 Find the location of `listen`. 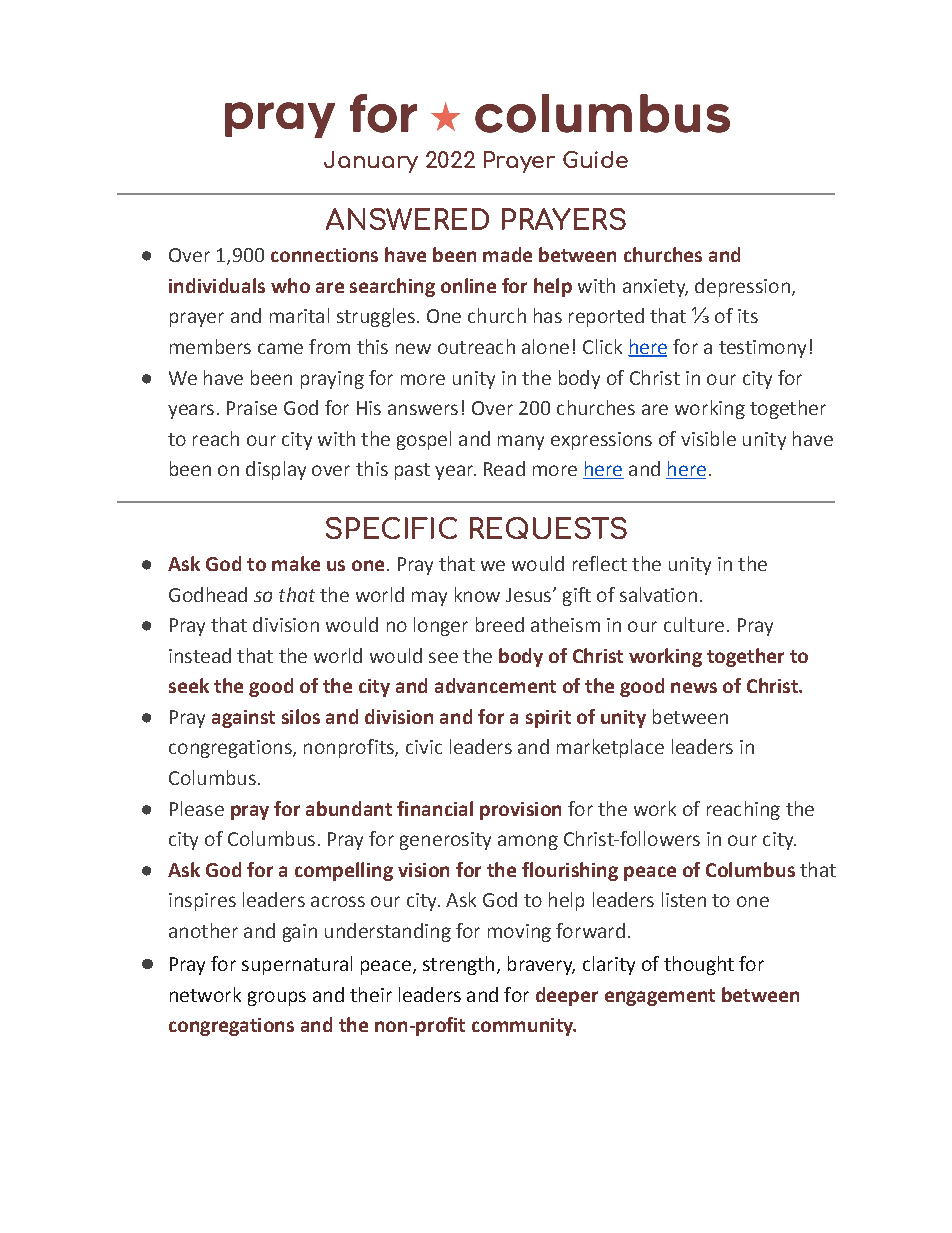

listen is located at coordinates (684, 899).
